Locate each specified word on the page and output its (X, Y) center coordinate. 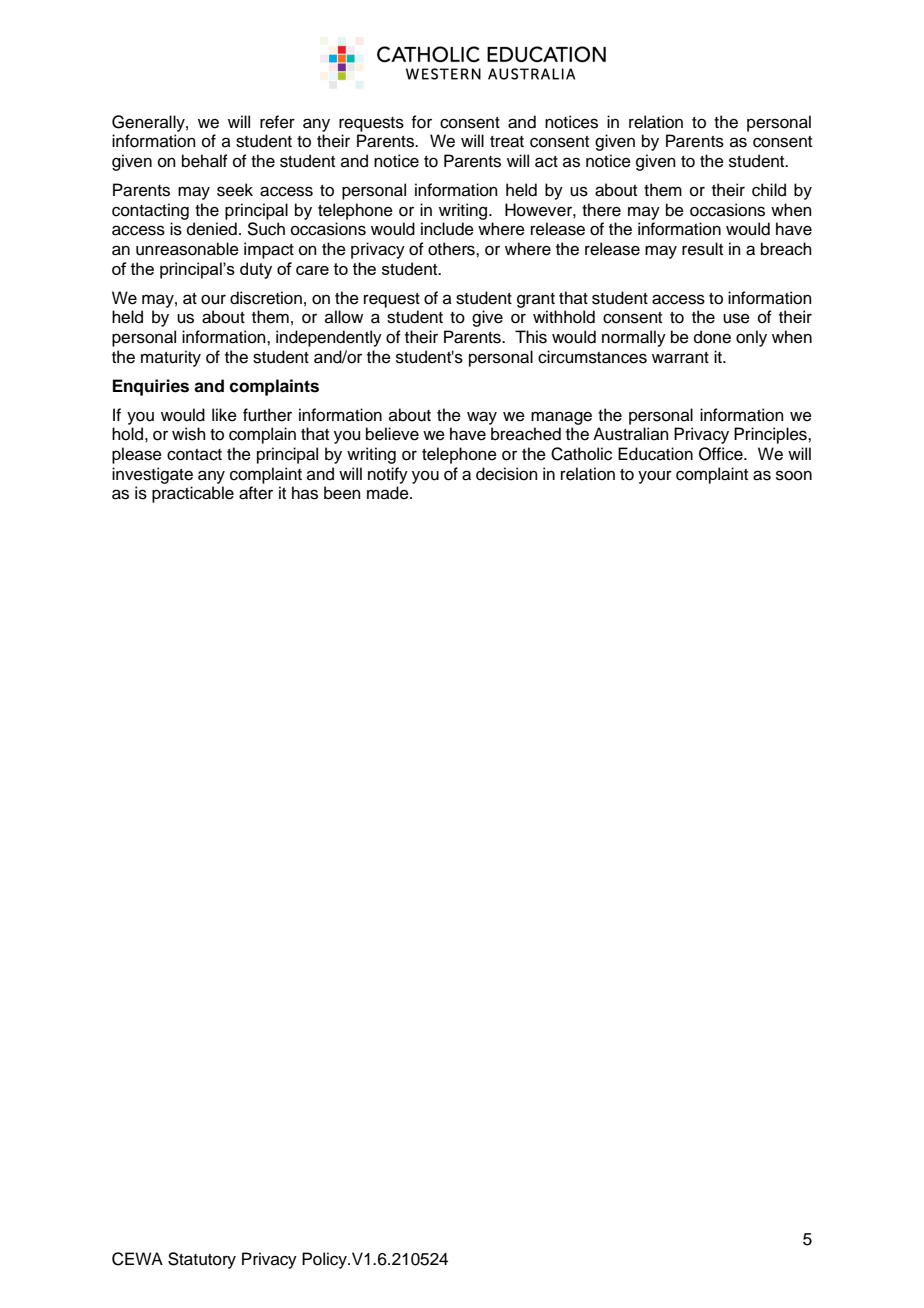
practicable (193, 494)
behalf (205, 161)
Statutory (202, 1260)
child (769, 190)
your (655, 477)
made (389, 493)
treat (507, 142)
